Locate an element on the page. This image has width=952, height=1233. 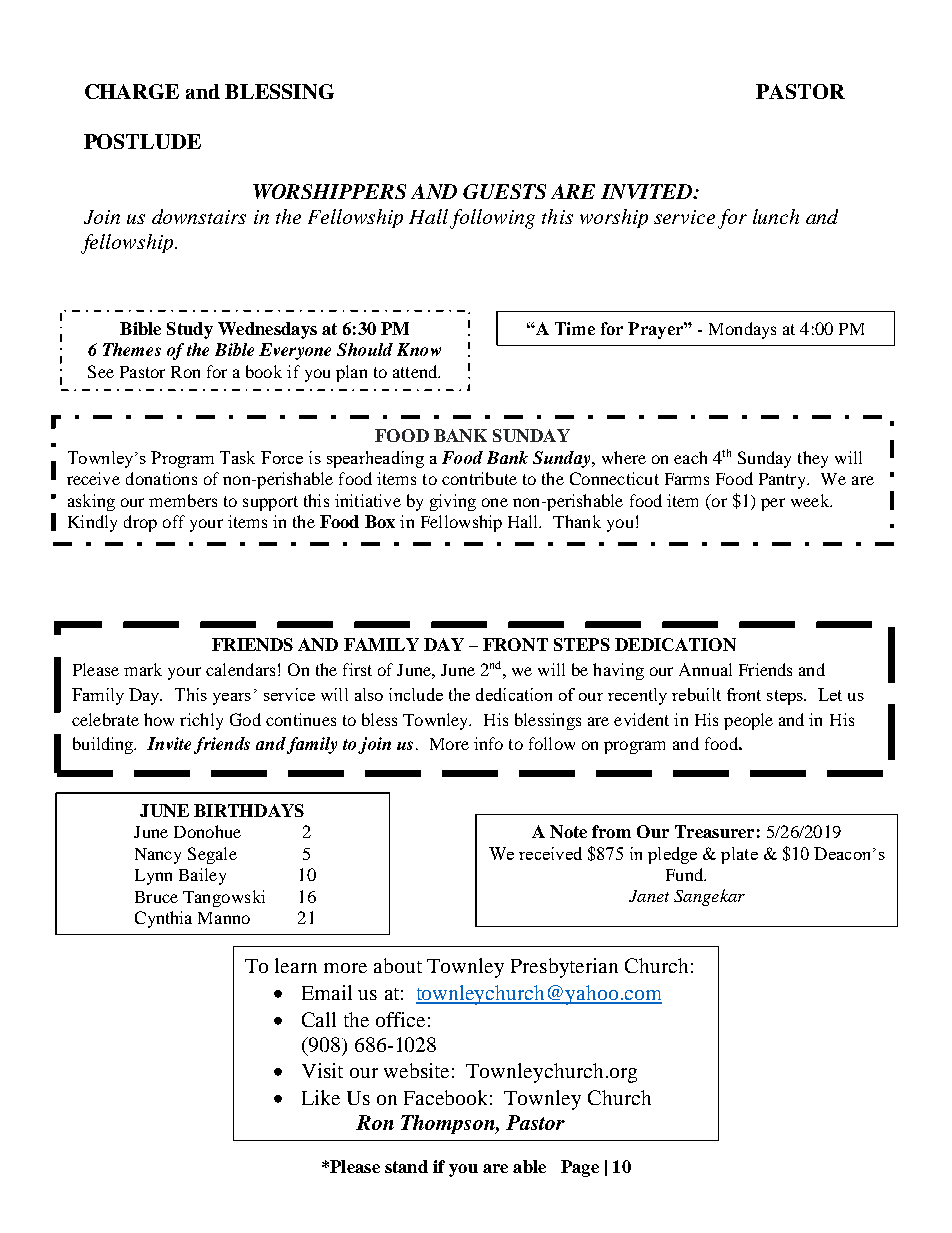
stand is located at coordinates (406, 1166).
